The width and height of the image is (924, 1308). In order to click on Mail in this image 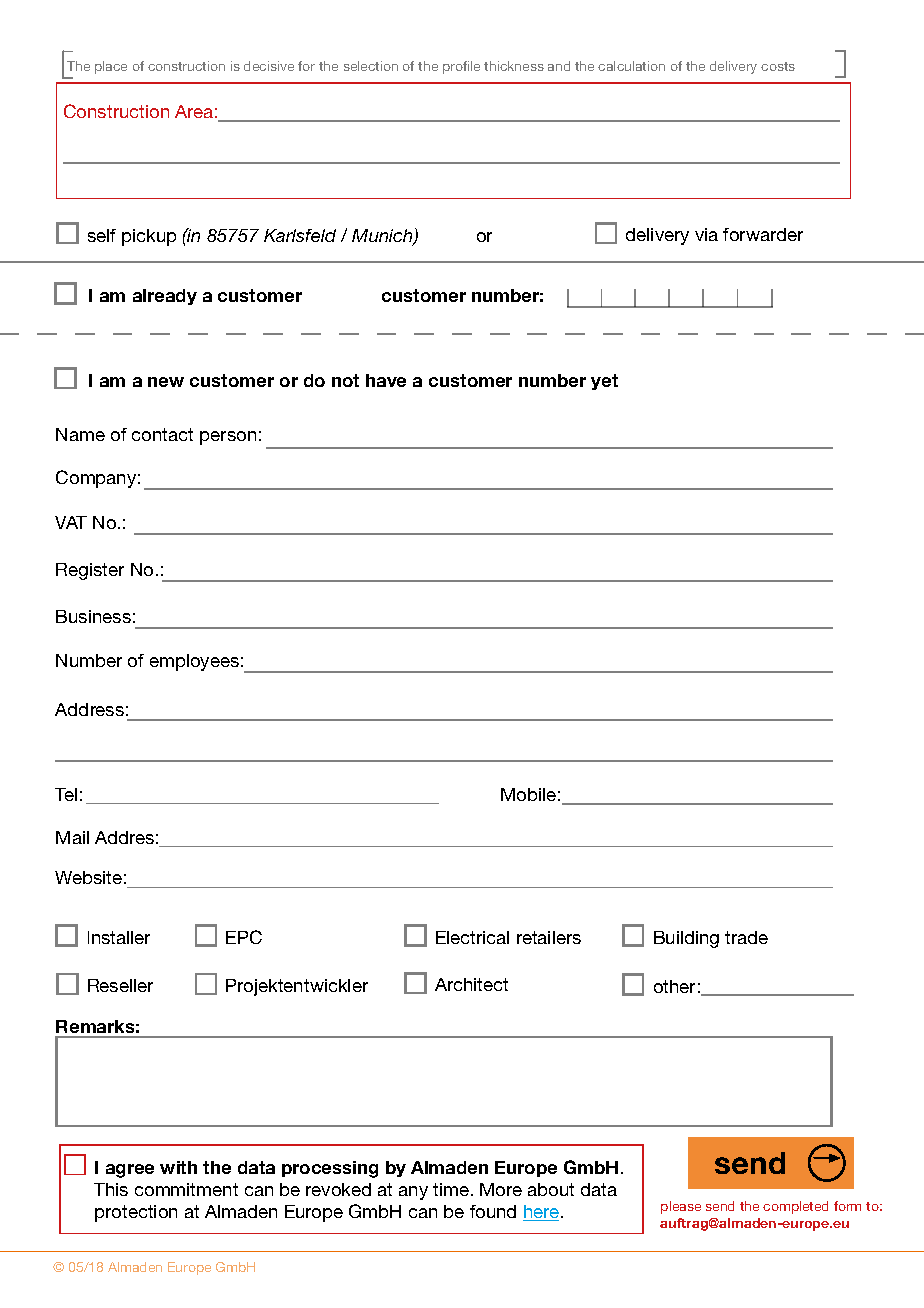, I will do `click(72, 837)`.
